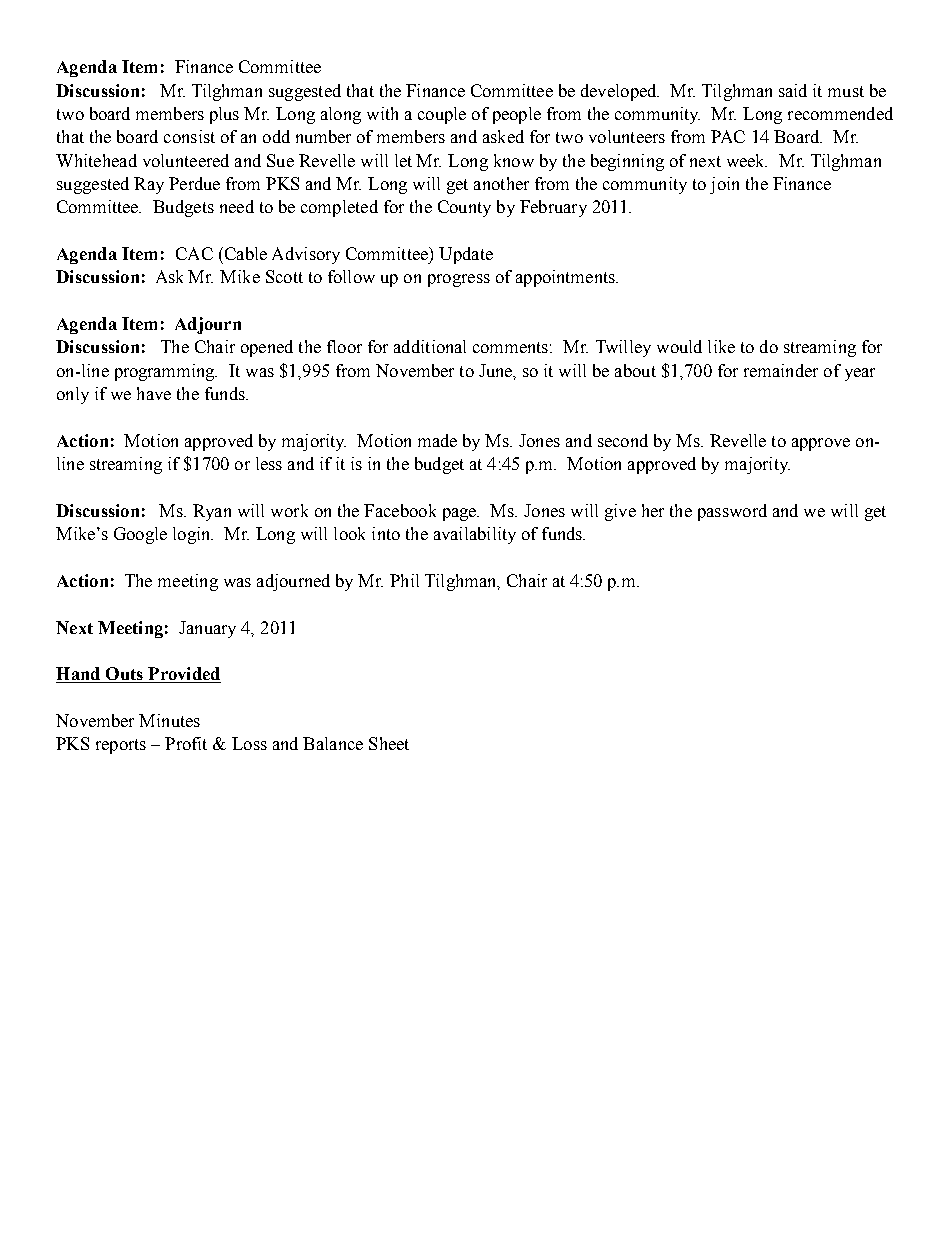 Image resolution: width=952 pixels, height=1233 pixels. What do you see at coordinates (224, 115) in the page?
I see `plus` at bounding box center [224, 115].
